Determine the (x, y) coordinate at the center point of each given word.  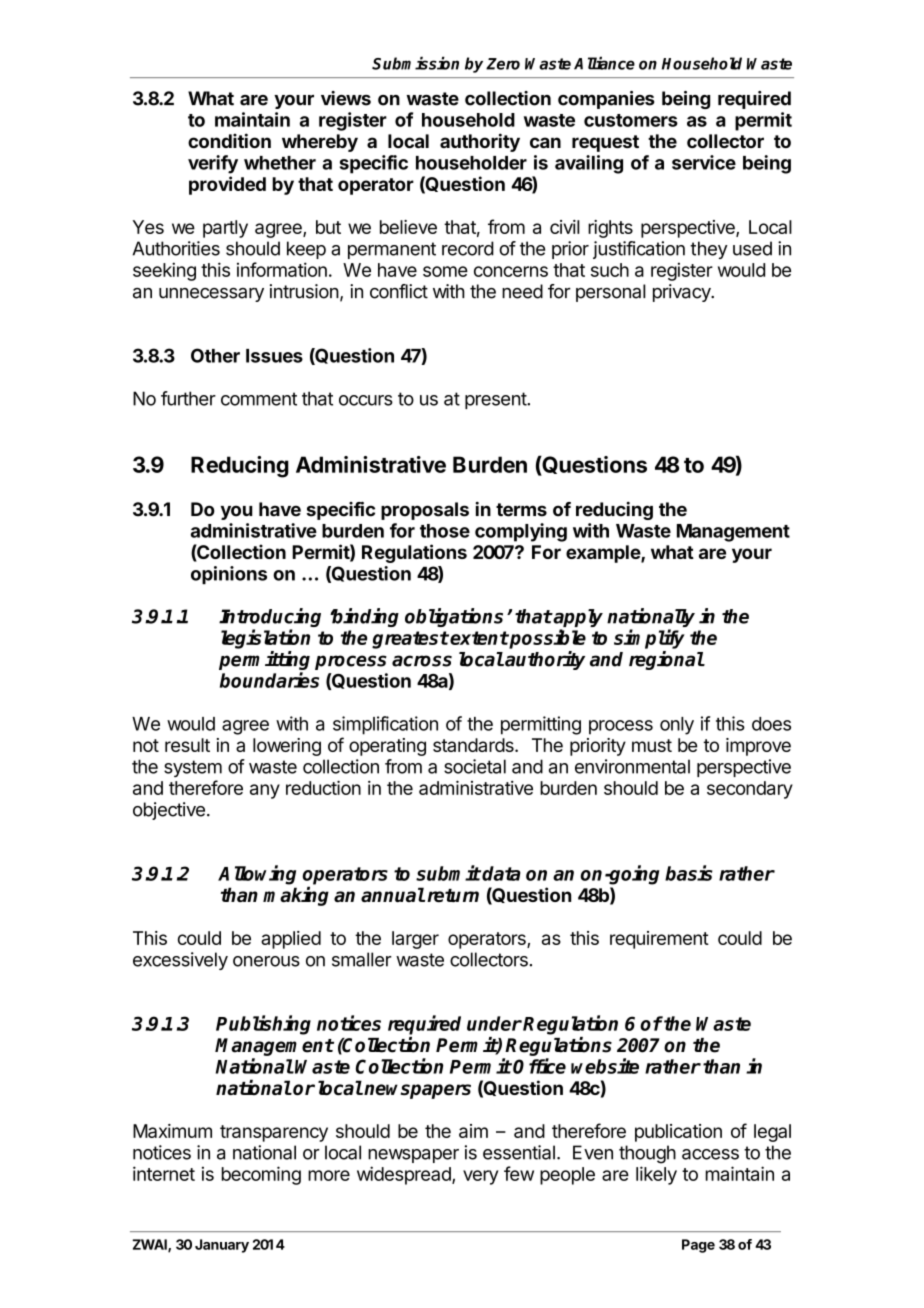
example (604, 554)
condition (229, 140)
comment (259, 399)
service (704, 162)
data (501, 873)
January (222, 1246)
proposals (425, 511)
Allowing (257, 875)
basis (689, 873)
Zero (503, 64)
